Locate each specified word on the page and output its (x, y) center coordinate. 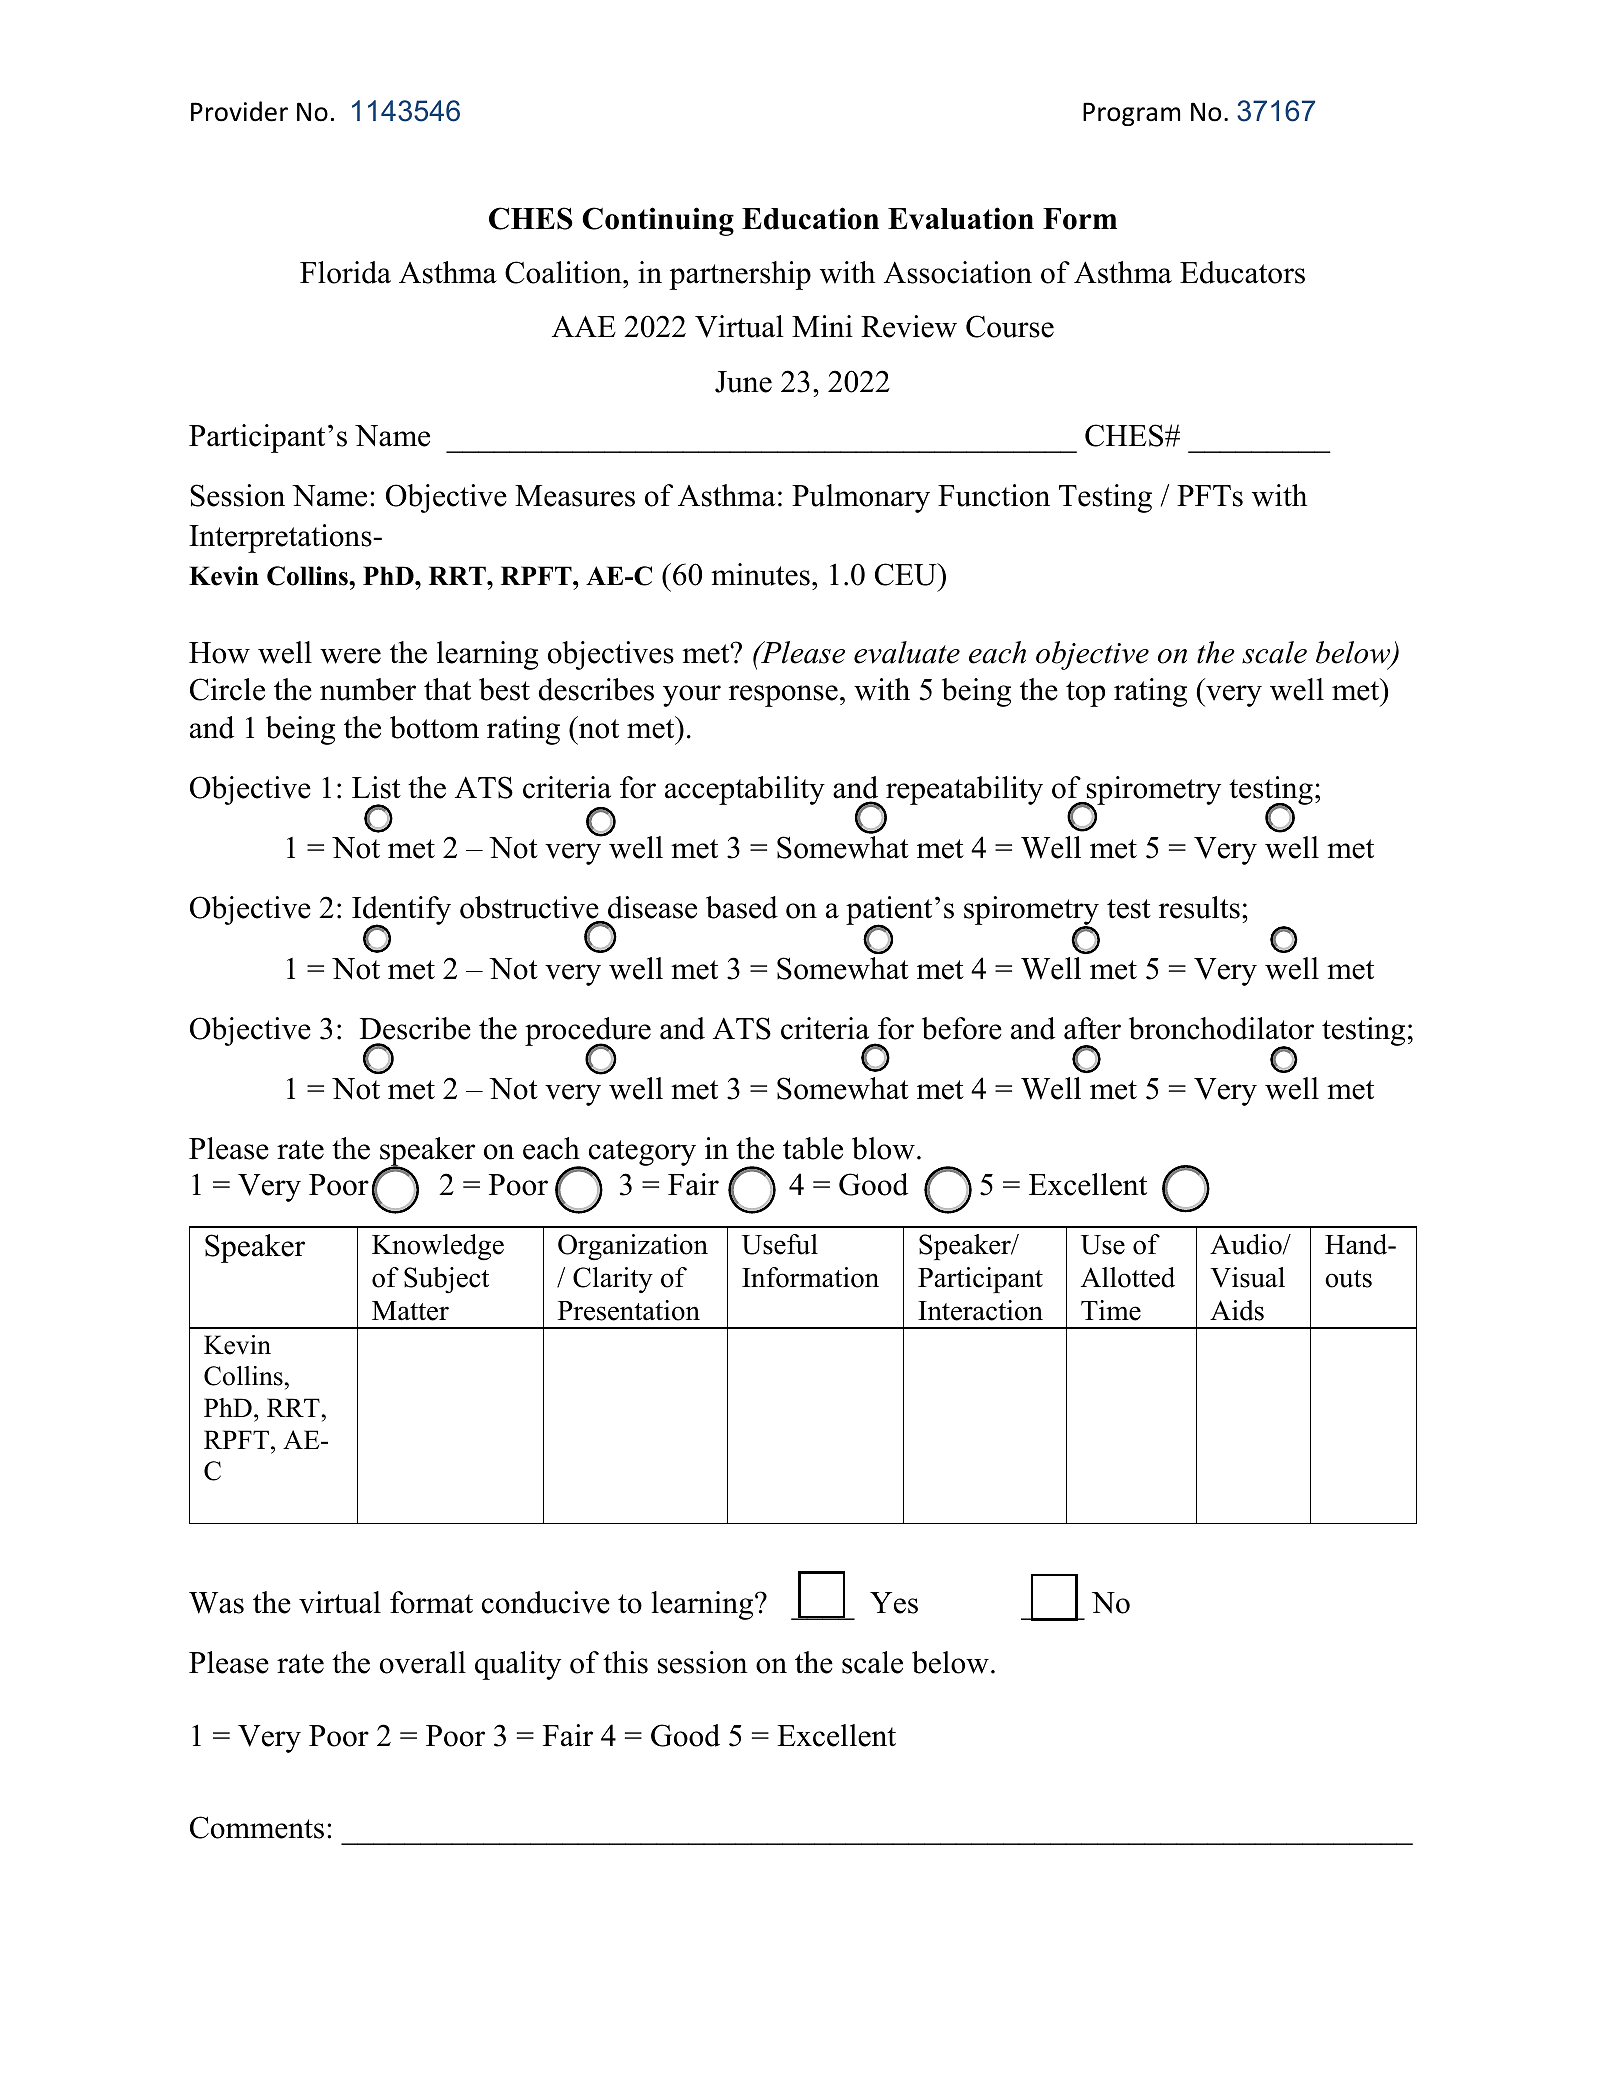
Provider (239, 111)
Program (1131, 114)
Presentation (629, 1310)
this (625, 1662)
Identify (401, 912)
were (350, 656)
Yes (894, 1603)
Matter (410, 1311)
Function (994, 495)
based (742, 907)
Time (1111, 1310)
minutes (760, 574)
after (1092, 1028)
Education (810, 218)
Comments (257, 1827)
